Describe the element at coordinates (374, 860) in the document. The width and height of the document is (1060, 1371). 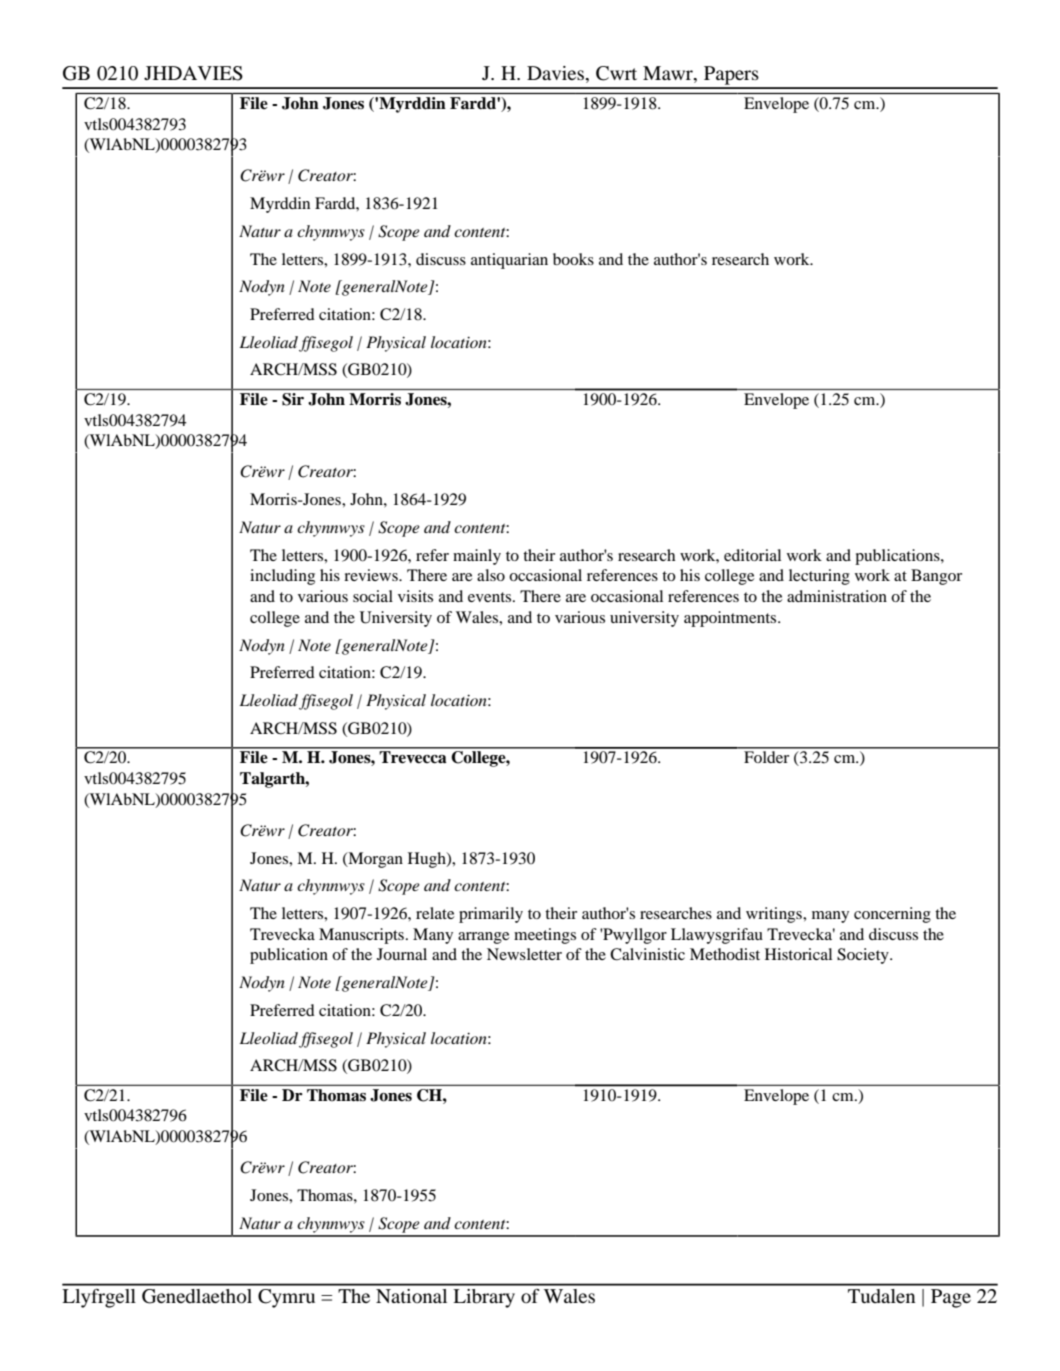
I see `Morgan` at that location.
